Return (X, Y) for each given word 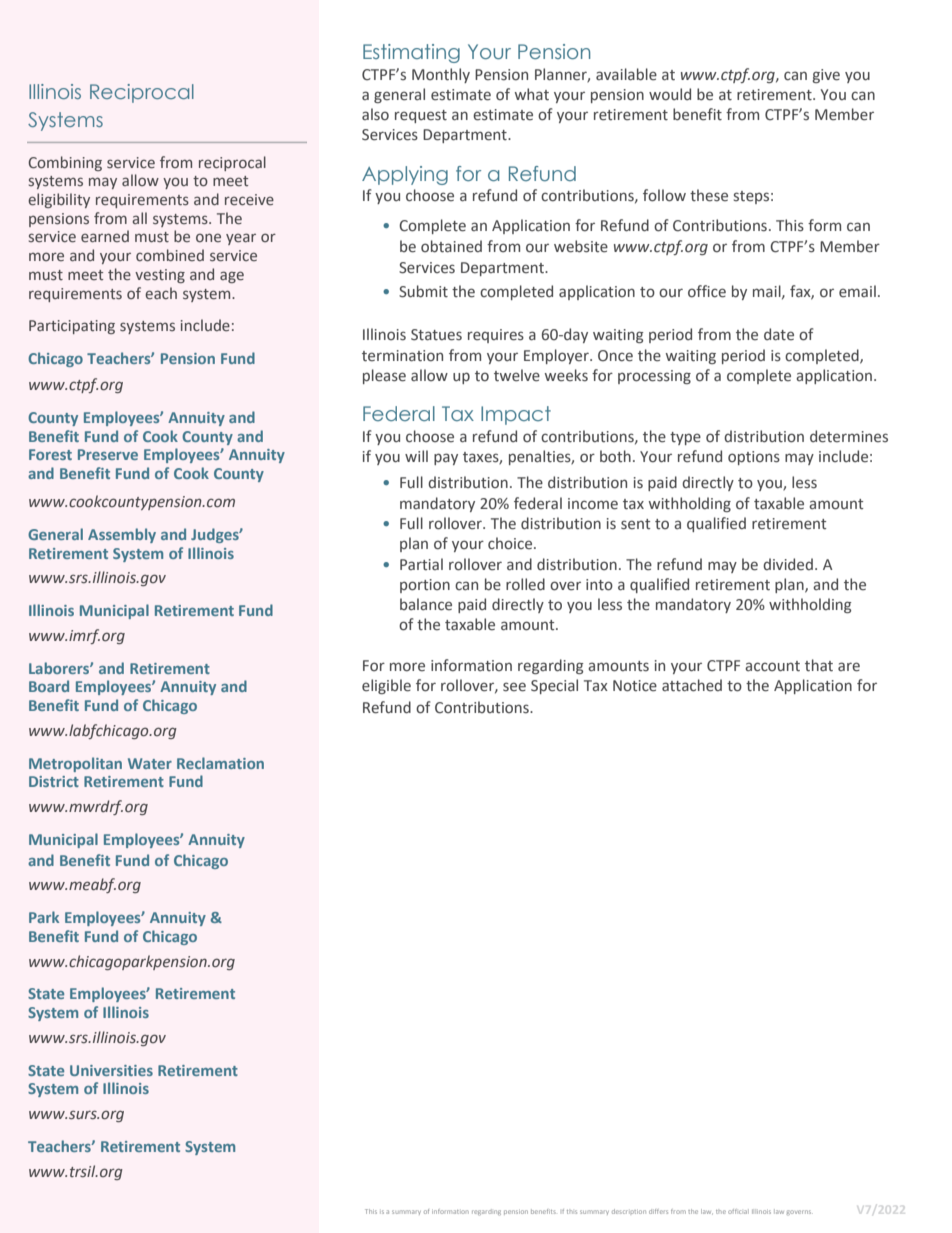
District (54, 781)
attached (692, 685)
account (772, 666)
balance (426, 604)
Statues (436, 335)
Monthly (441, 75)
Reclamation (220, 763)
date (779, 334)
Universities (111, 1070)
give (826, 76)
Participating (72, 327)
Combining (65, 163)
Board (49, 686)
